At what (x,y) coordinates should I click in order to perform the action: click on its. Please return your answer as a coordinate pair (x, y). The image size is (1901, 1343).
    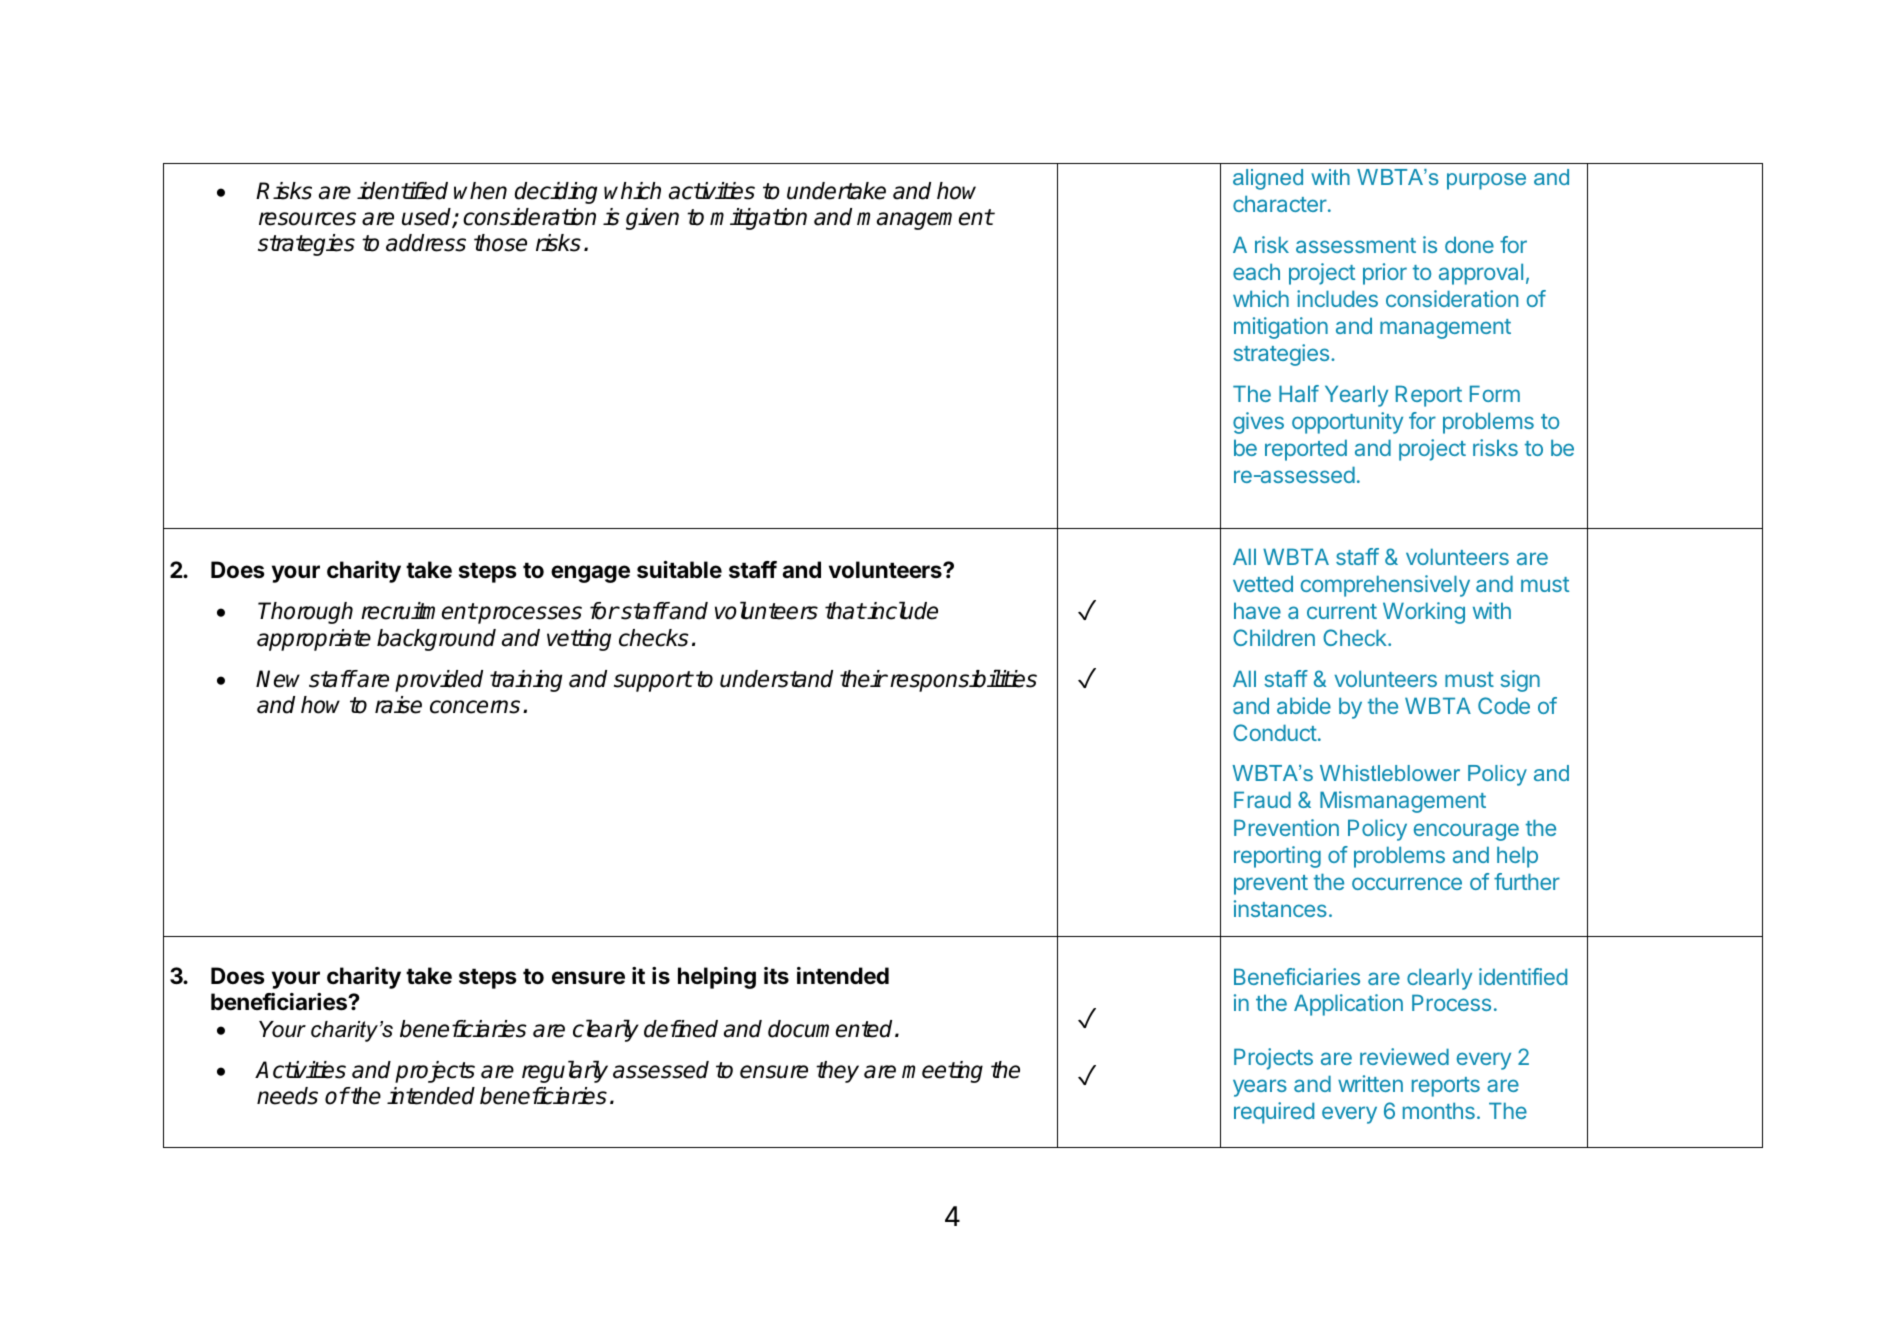
    Looking at the image, I should click on (776, 975).
